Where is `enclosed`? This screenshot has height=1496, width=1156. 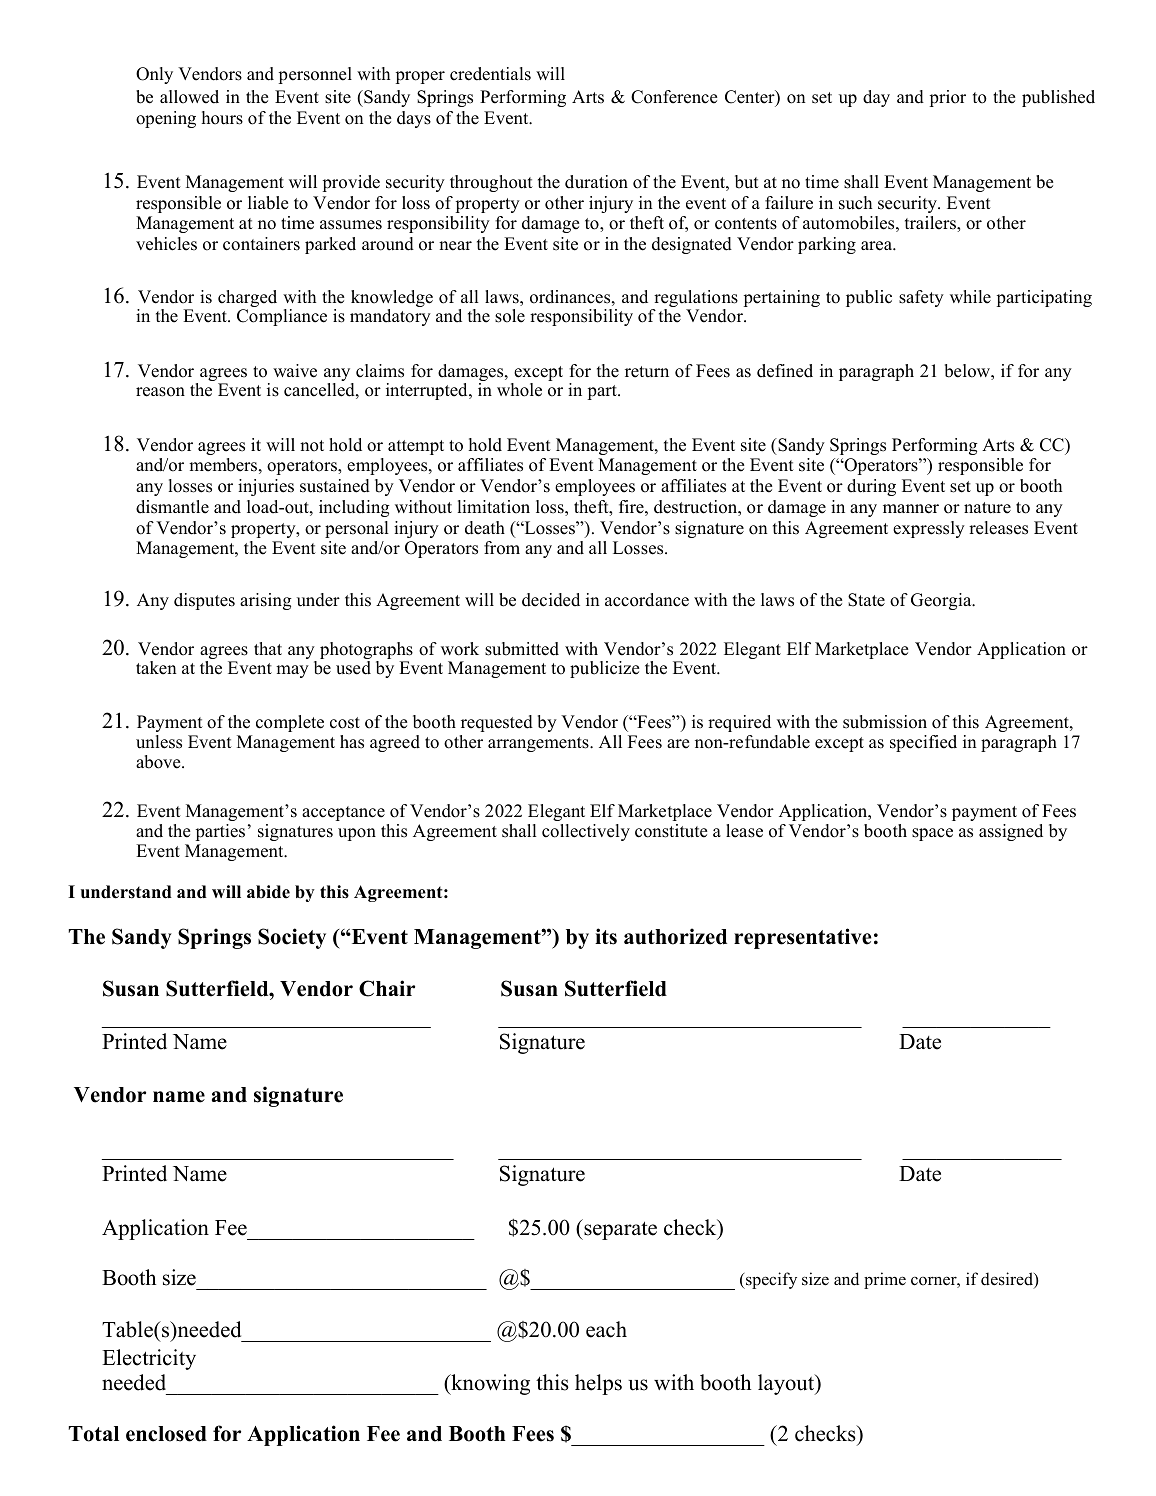 enclosed is located at coordinates (166, 1434).
